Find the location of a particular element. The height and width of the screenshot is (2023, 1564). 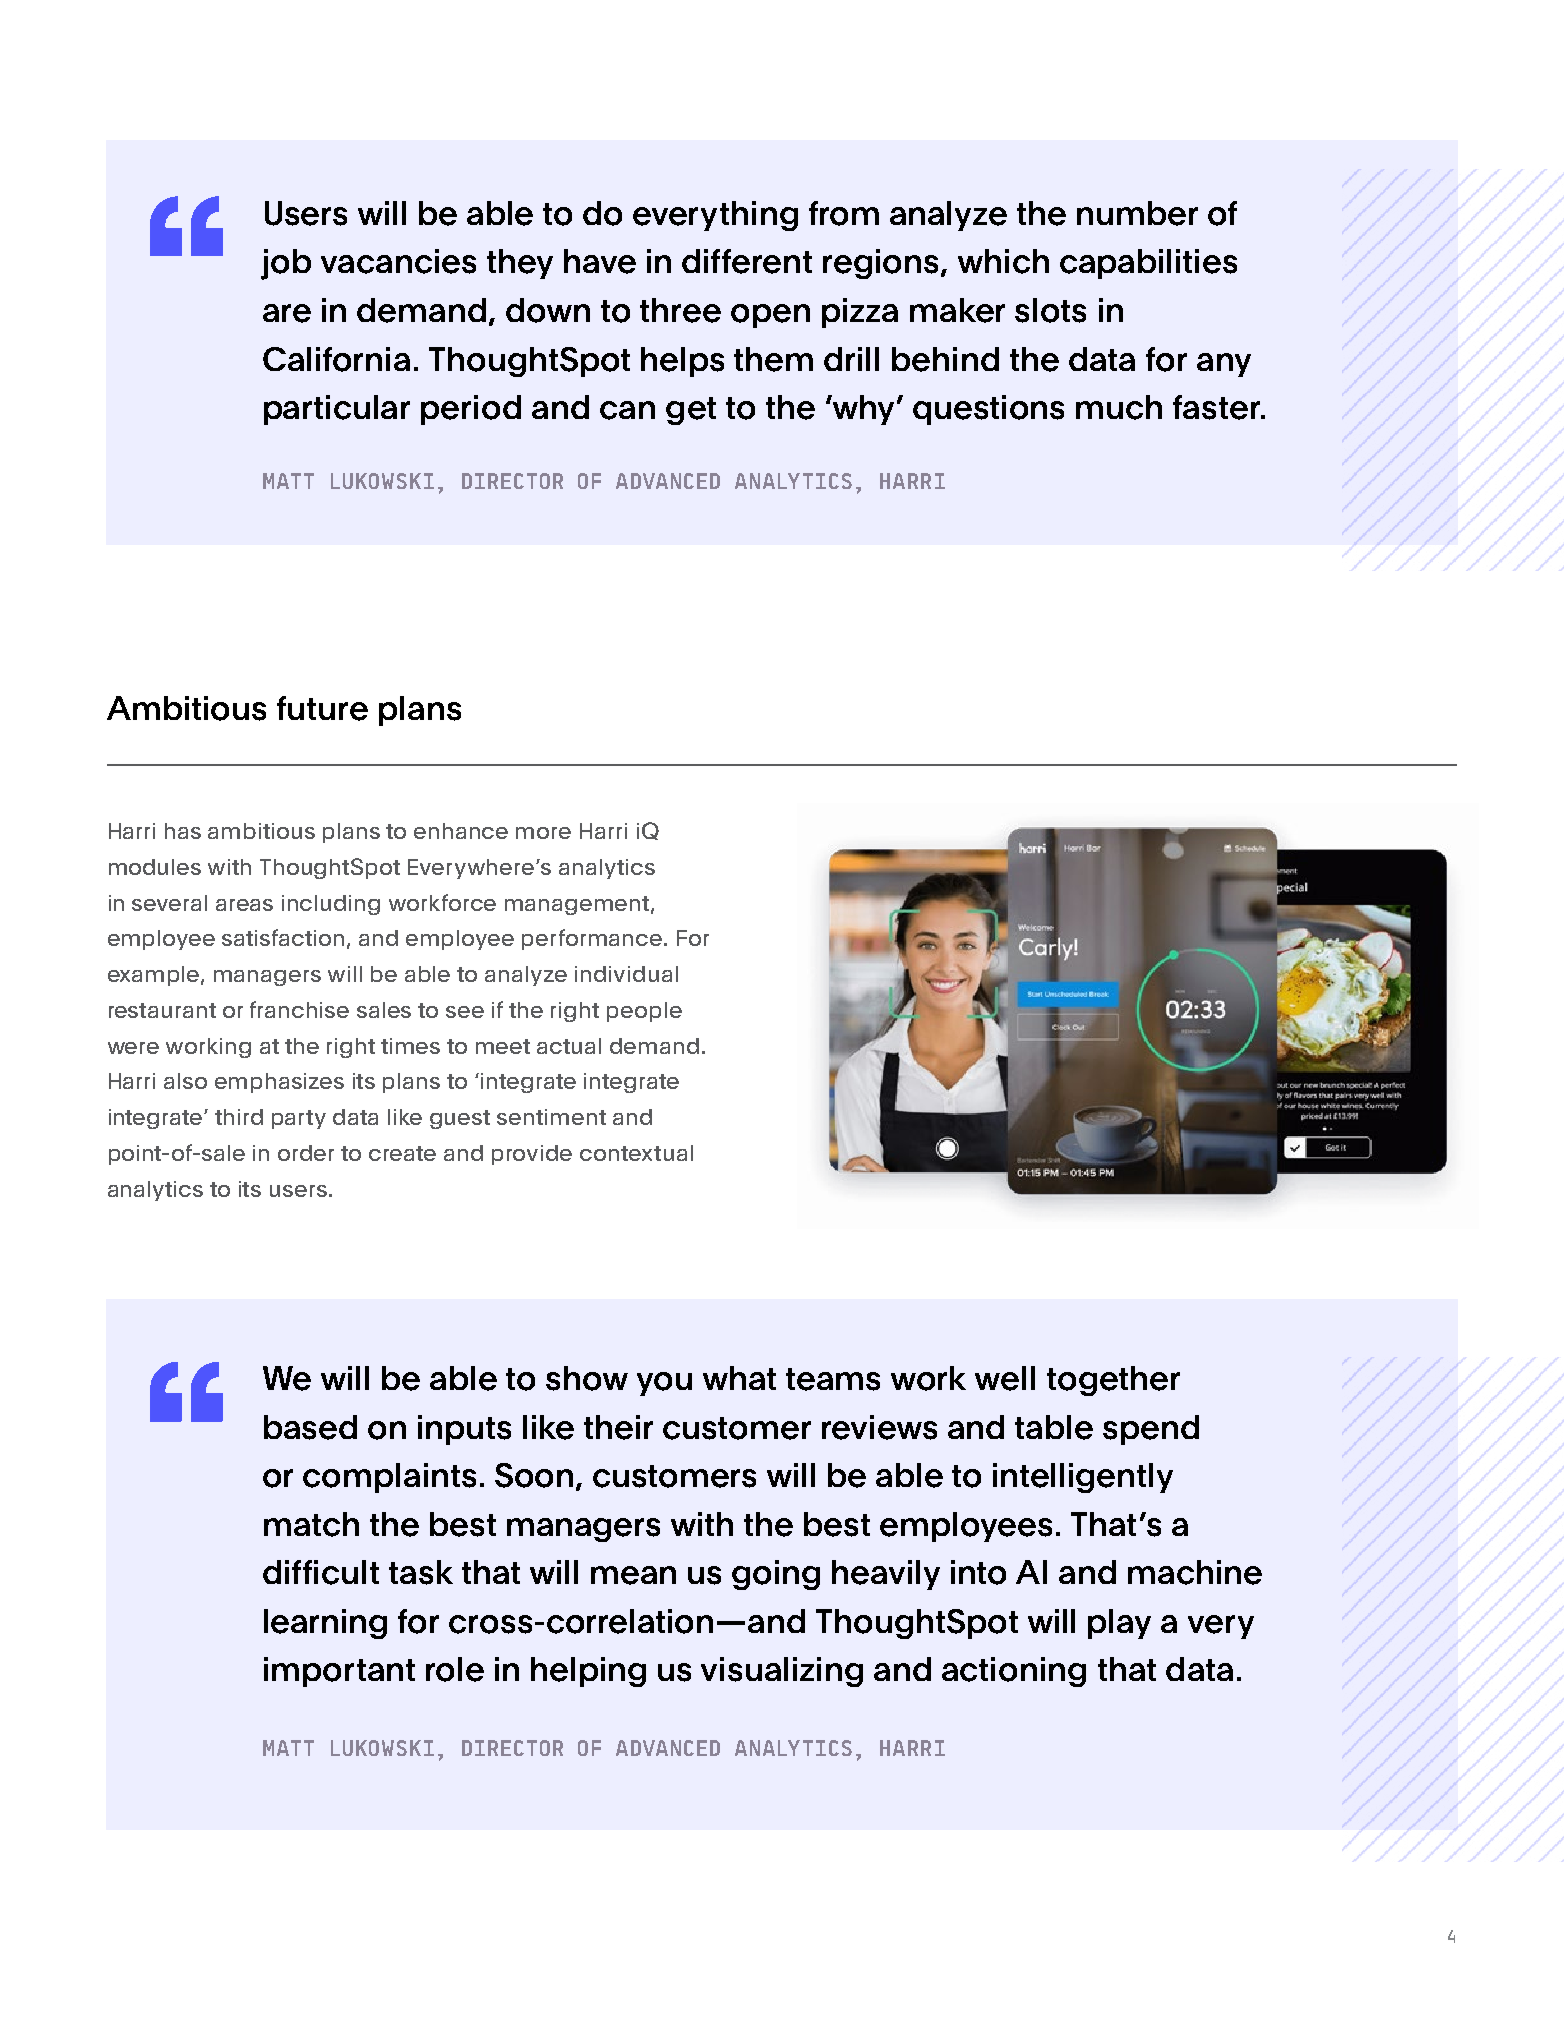

different is located at coordinates (747, 261).
